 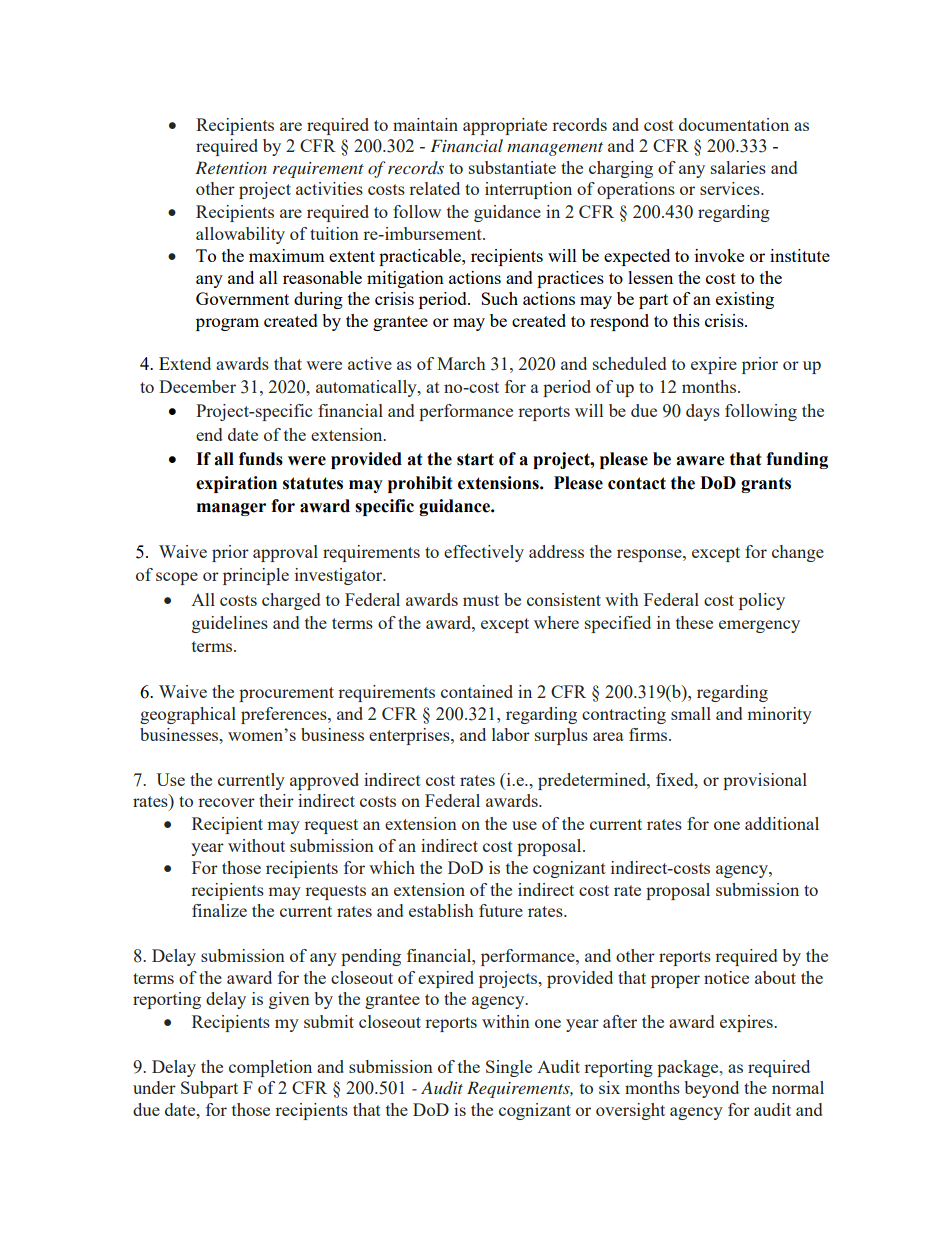 What do you see at coordinates (694, 622) in the document?
I see `these` at bounding box center [694, 622].
